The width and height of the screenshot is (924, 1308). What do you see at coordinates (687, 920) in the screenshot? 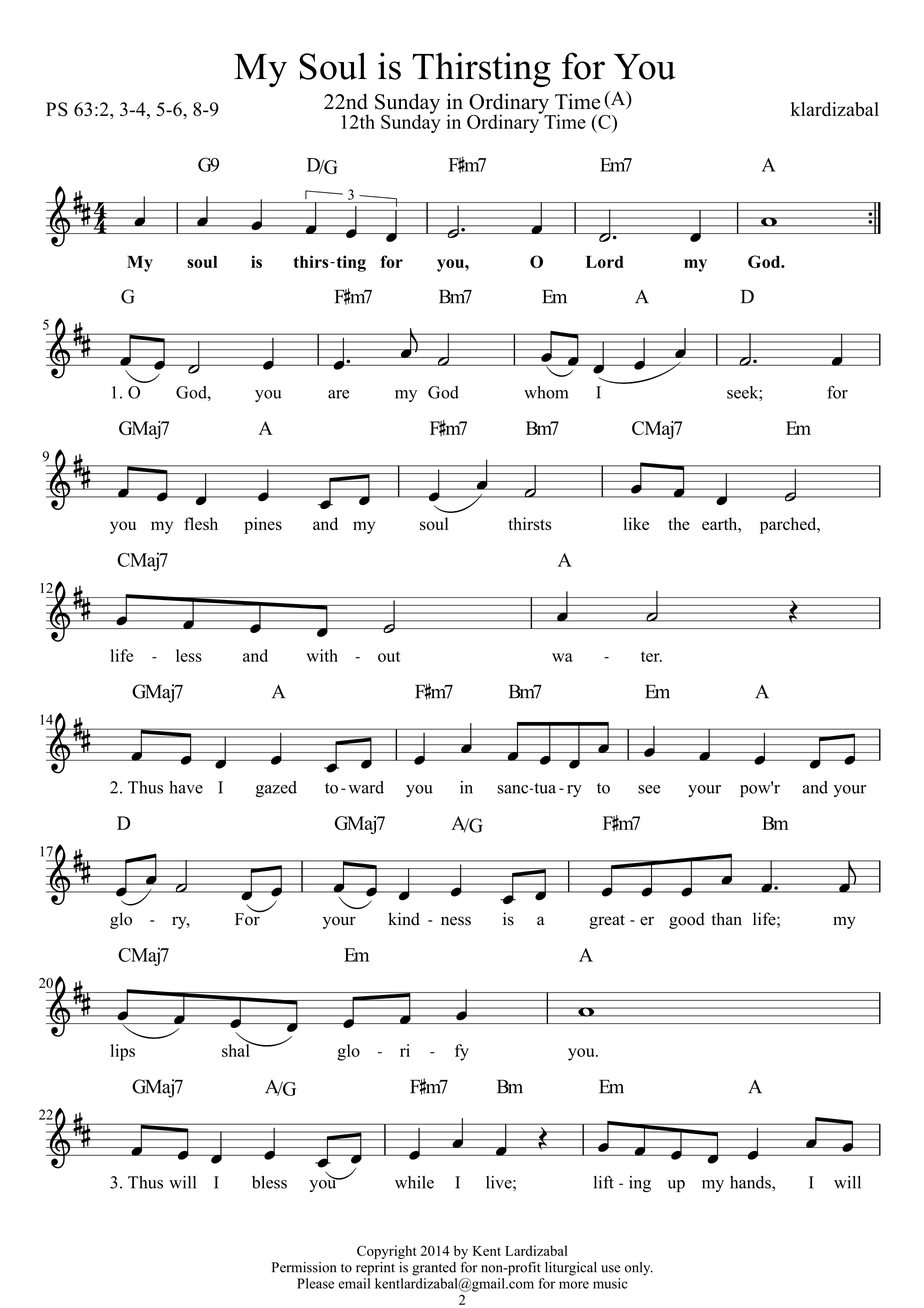
I see `good` at bounding box center [687, 920].
